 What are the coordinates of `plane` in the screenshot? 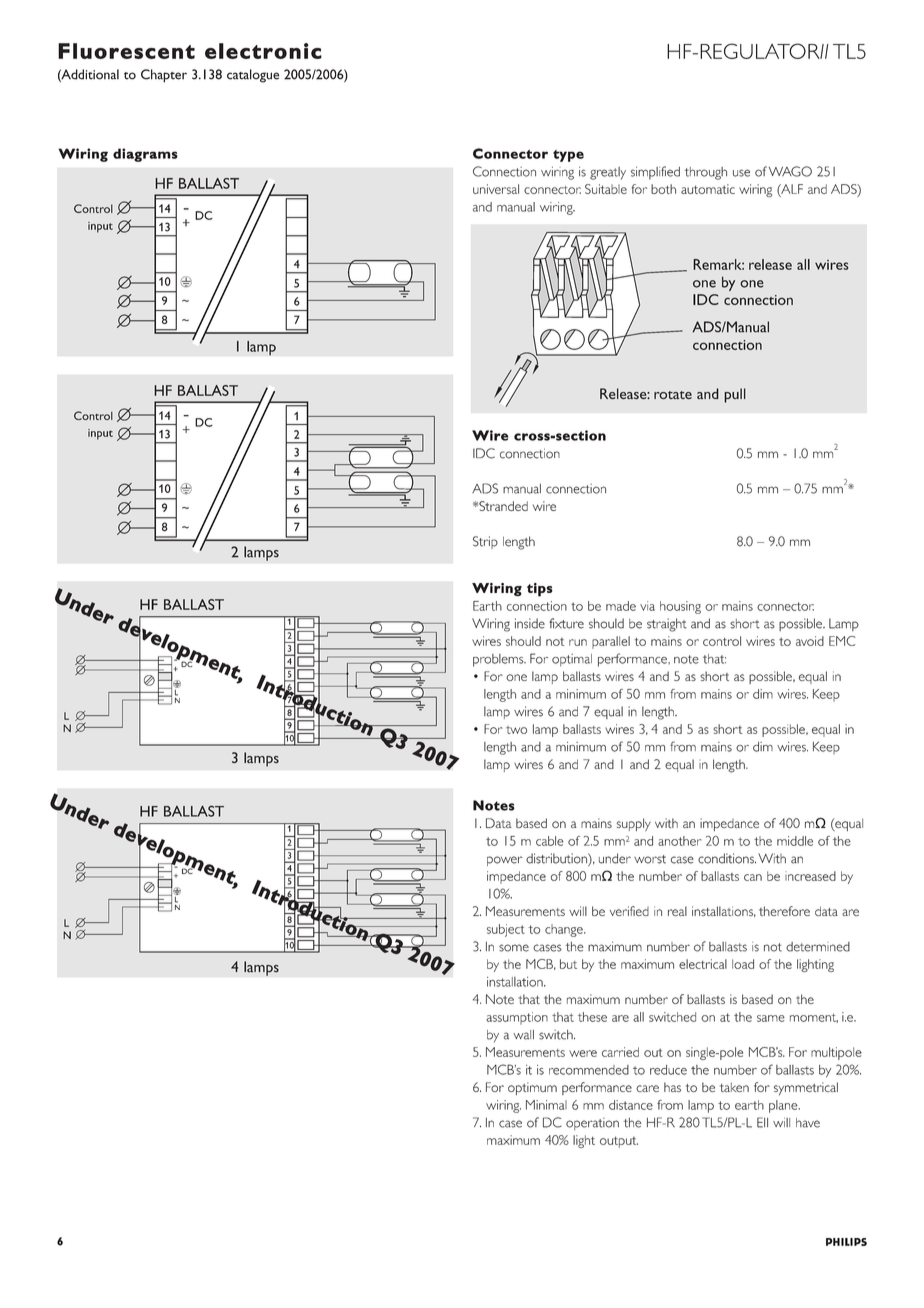 It's located at (784, 1106).
